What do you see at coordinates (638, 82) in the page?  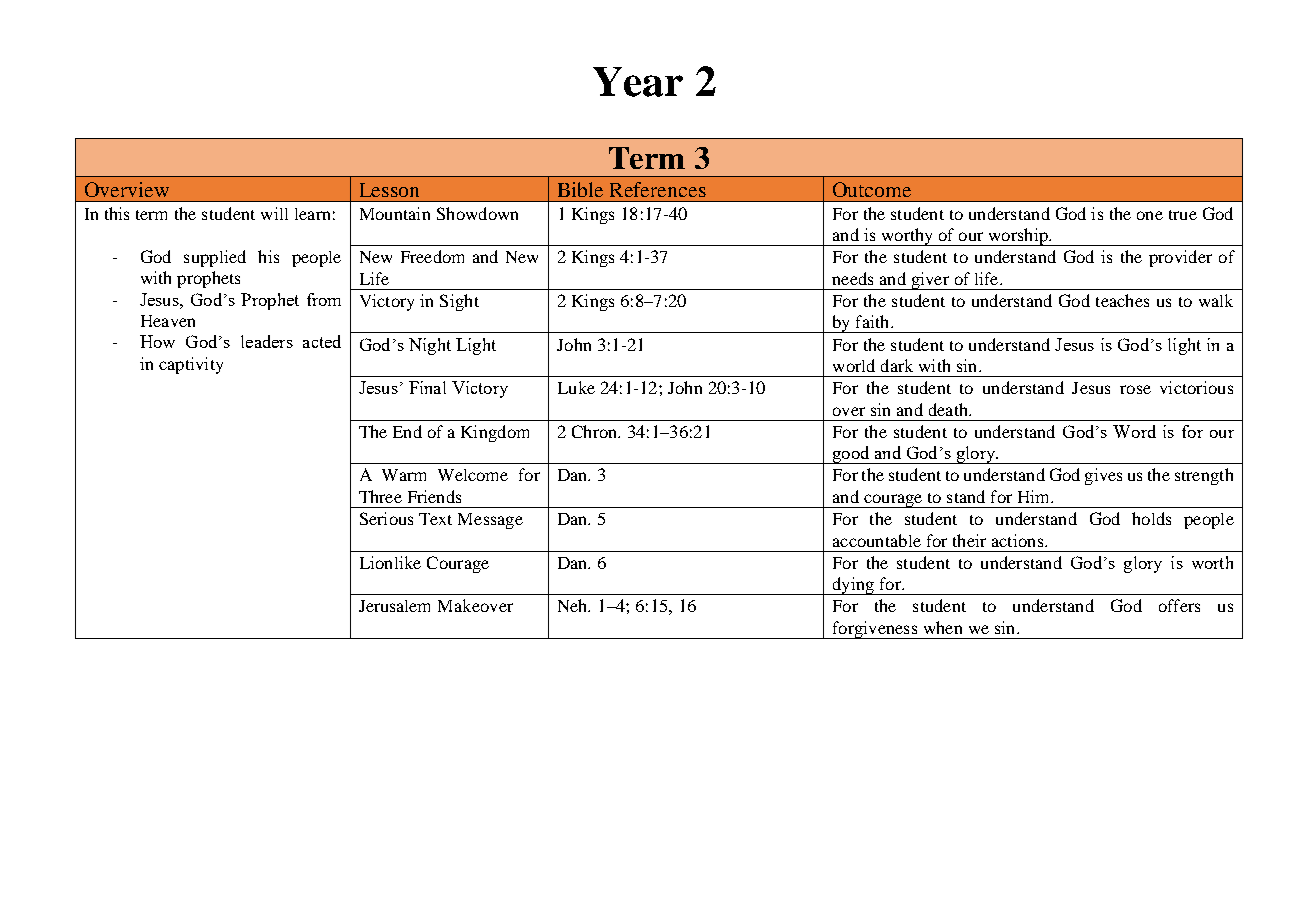 I see `Year` at bounding box center [638, 82].
